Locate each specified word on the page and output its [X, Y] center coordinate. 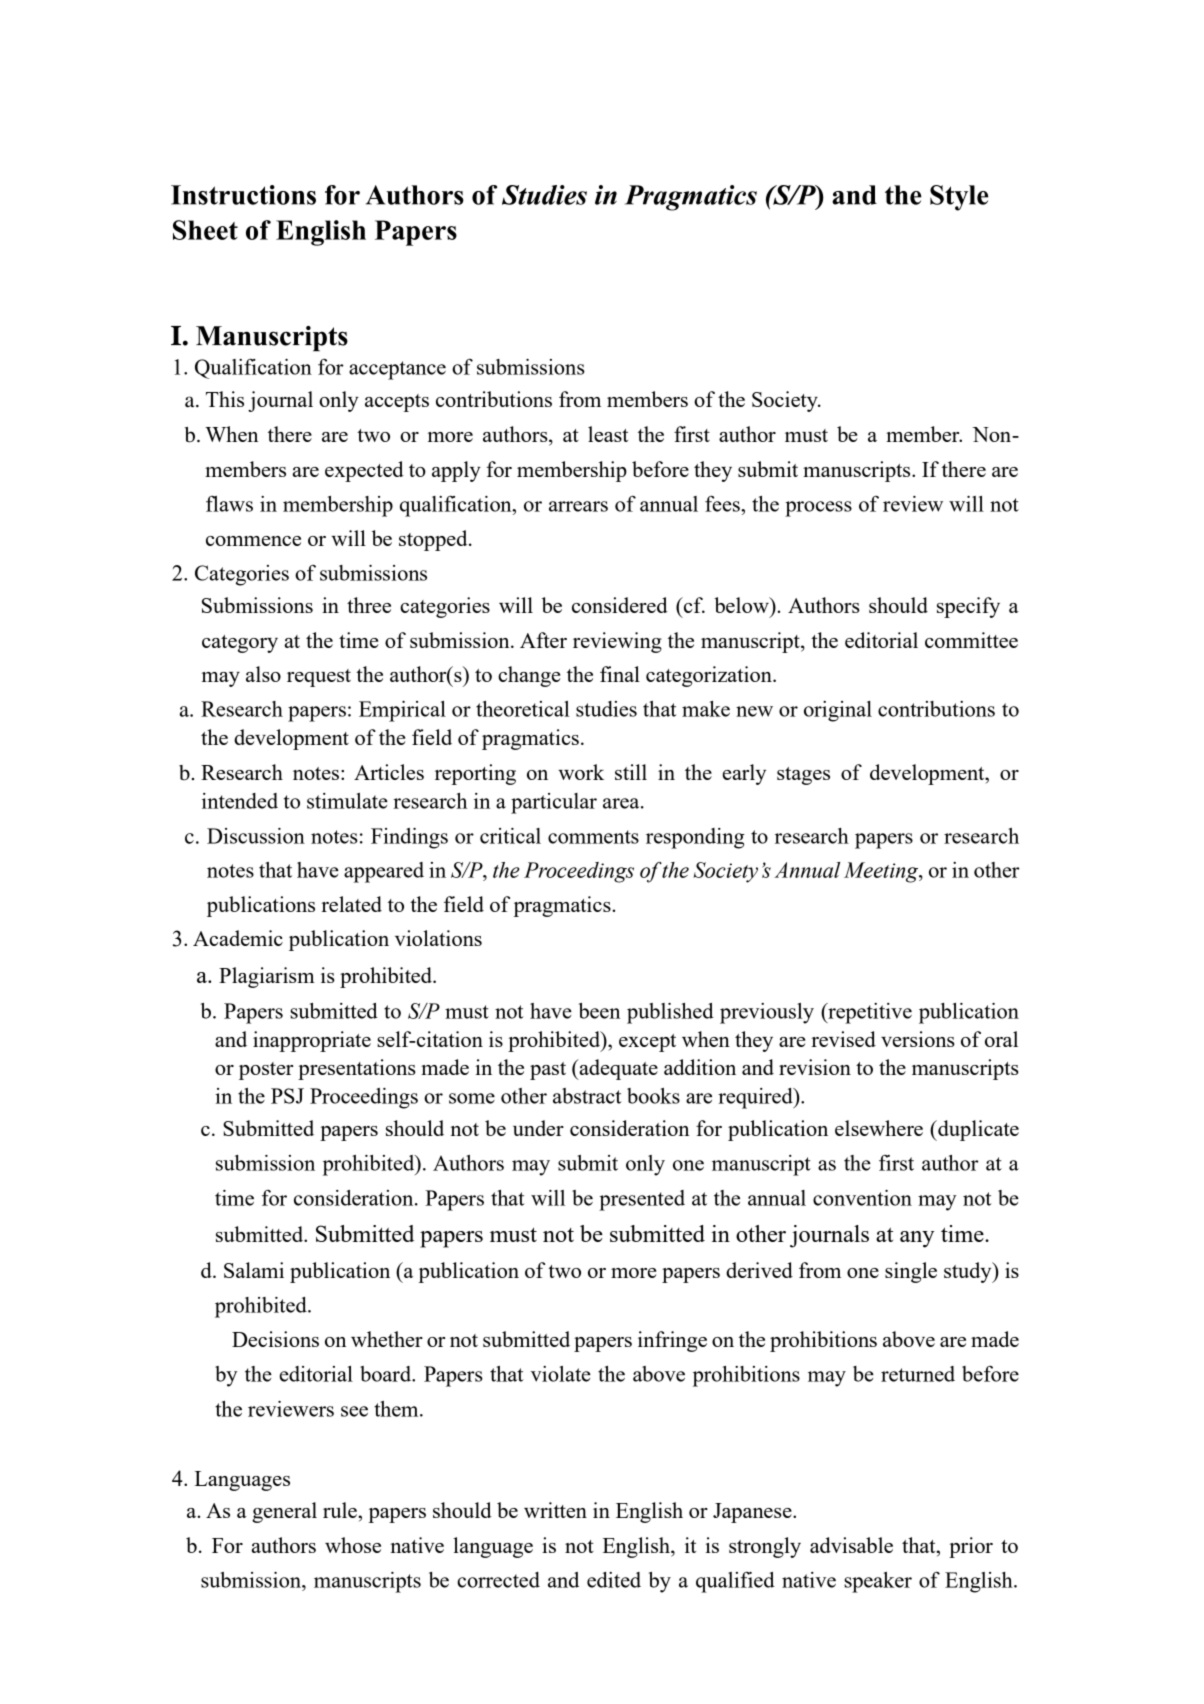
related [351, 904]
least [608, 434]
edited [614, 1580]
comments [593, 837]
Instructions [243, 195]
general [284, 1512]
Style [959, 198]
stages [803, 776]
